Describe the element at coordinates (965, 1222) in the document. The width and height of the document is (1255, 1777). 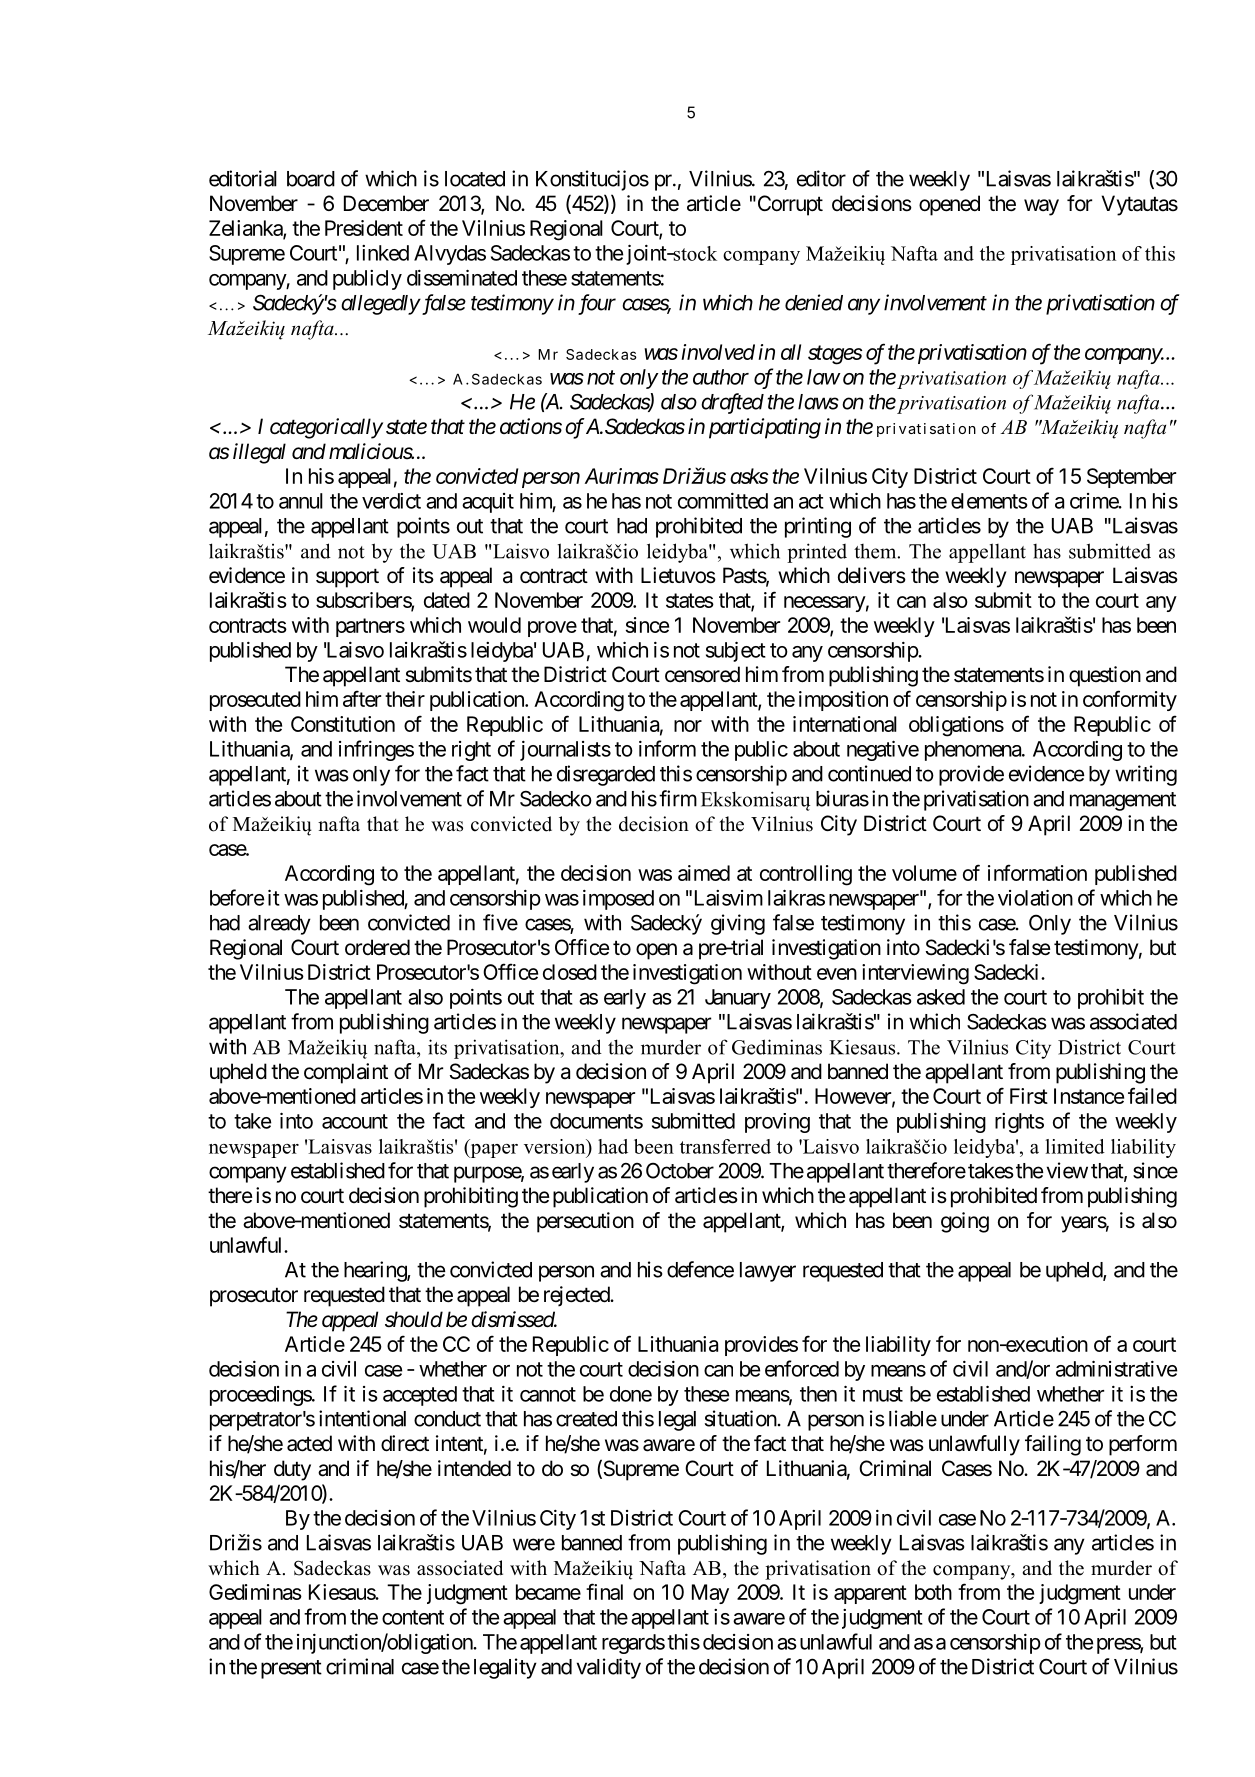
I see `going` at that location.
